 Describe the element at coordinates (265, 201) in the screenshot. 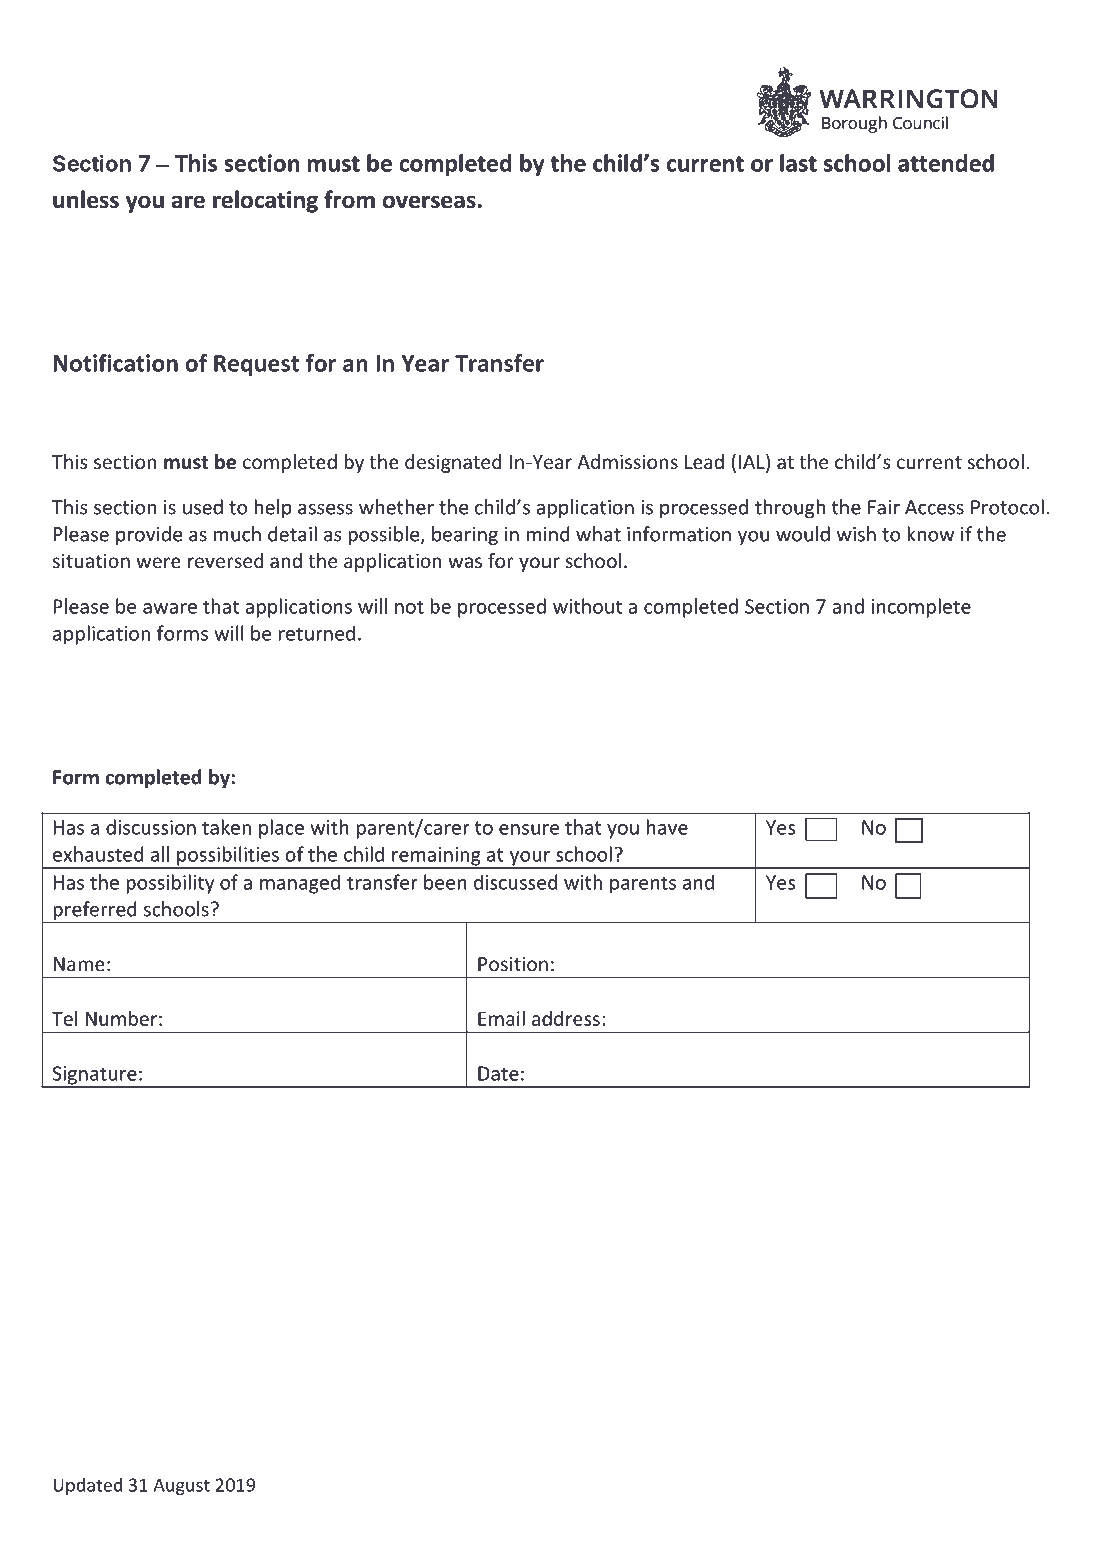

I see `relocating` at that location.
